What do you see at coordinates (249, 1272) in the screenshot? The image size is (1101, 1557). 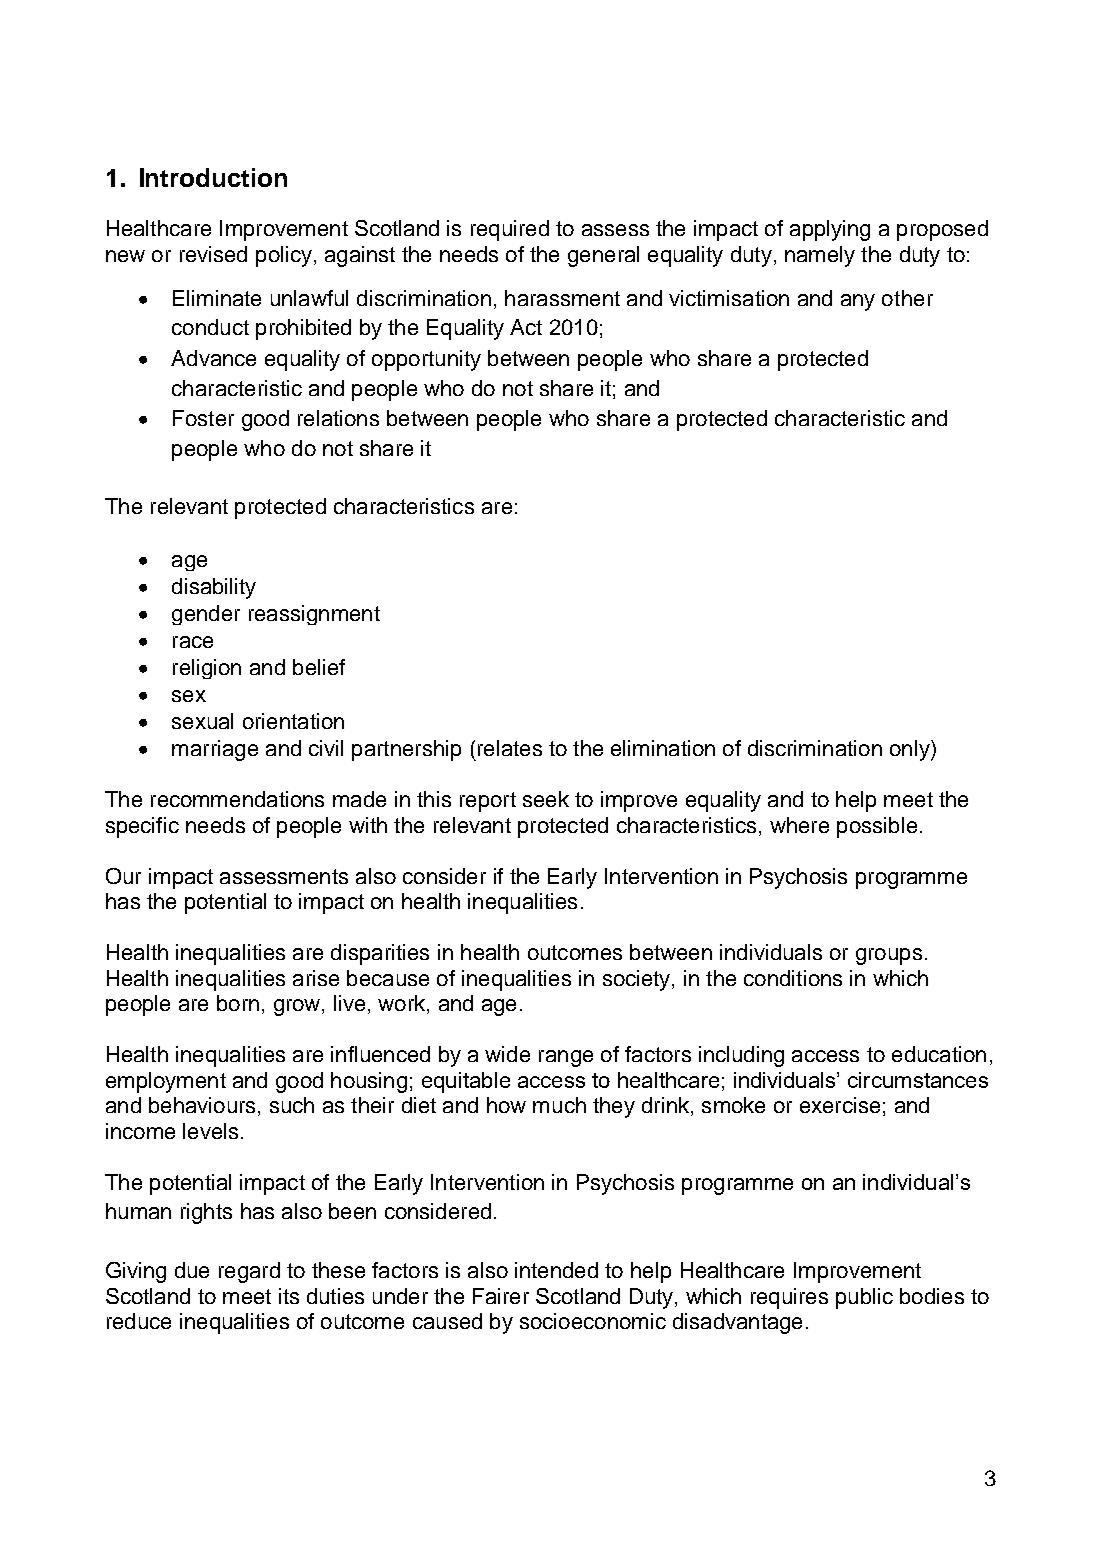 I see `regard` at bounding box center [249, 1272].
